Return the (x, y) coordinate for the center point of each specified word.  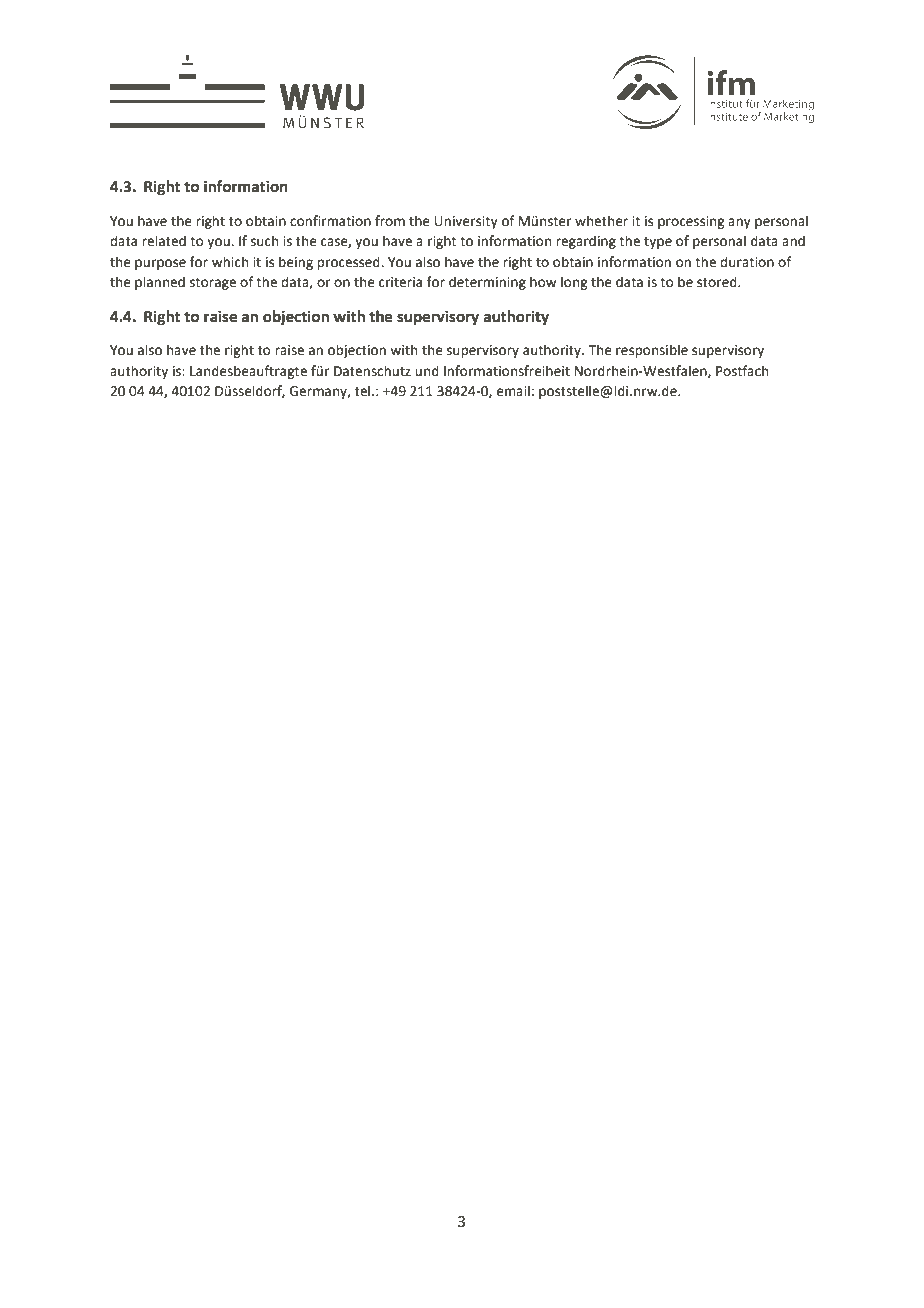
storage (213, 284)
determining (487, 283)
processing (691, 222)
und (427, 371)
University (466, 222)
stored (718, 282)
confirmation (330, 221)
